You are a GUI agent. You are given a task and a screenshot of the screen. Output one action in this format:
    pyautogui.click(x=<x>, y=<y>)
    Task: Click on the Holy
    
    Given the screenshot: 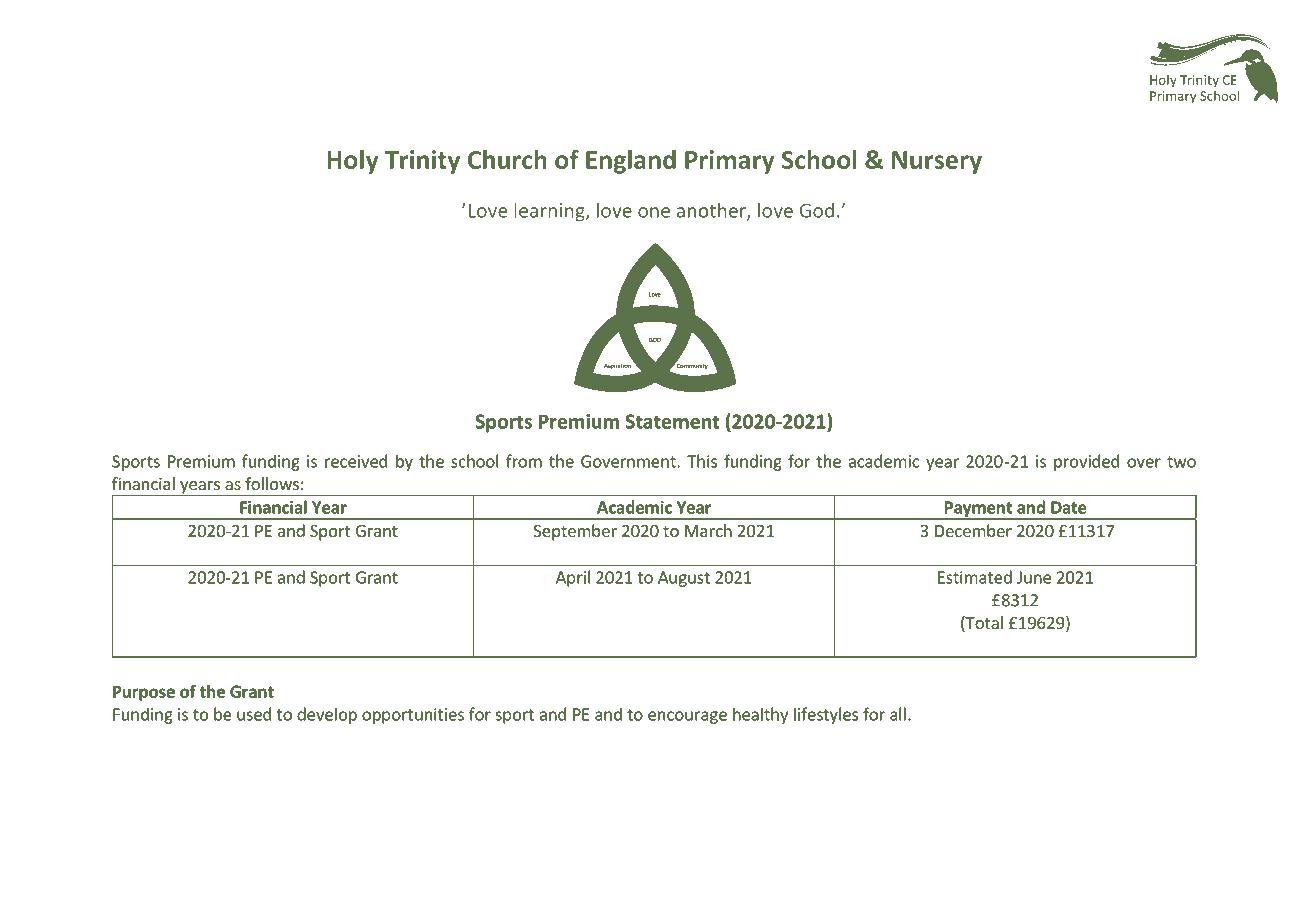 What is the action you would take?
    pyautogui.click(x=353, y=162)
